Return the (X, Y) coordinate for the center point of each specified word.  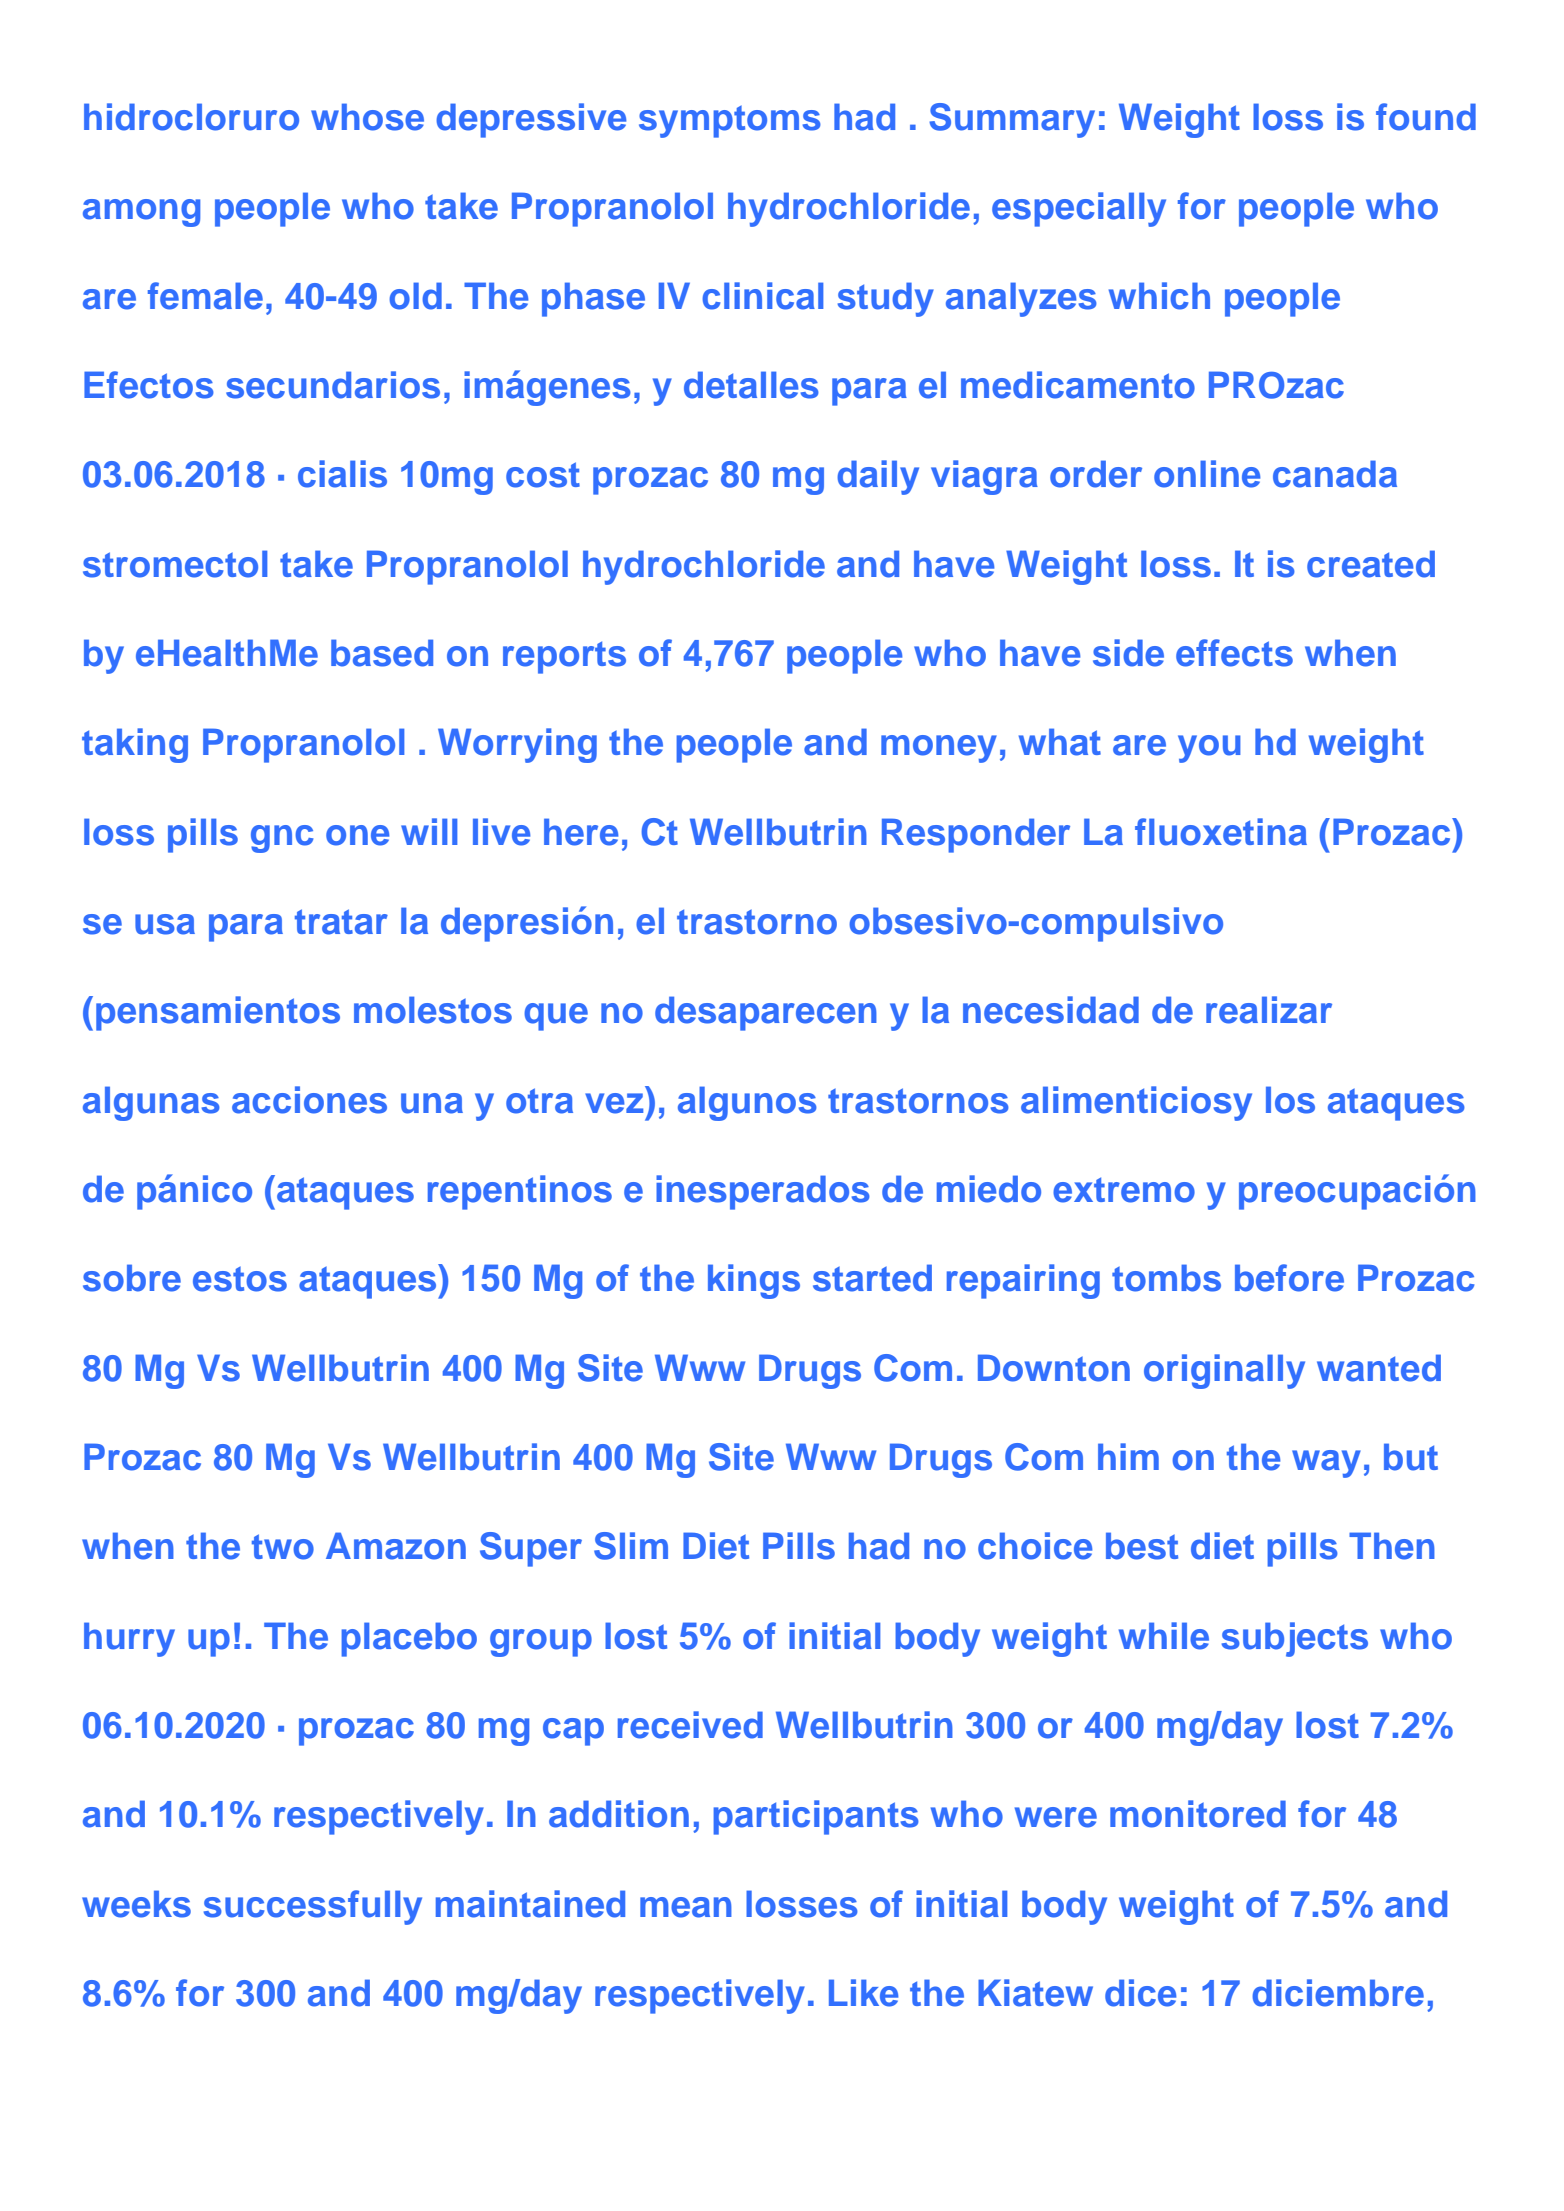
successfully (313, 1907)
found (1426, 117)
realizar (1269, 1010)
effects (1234, 653)
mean (686, 1907)
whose (367, 117)
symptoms (730, 122)
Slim (631, 1546)
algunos (747, 1103)
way (1326, 1464)
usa (165, 924)
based (382, 653)
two (283, 1547)
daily (878, 477)
